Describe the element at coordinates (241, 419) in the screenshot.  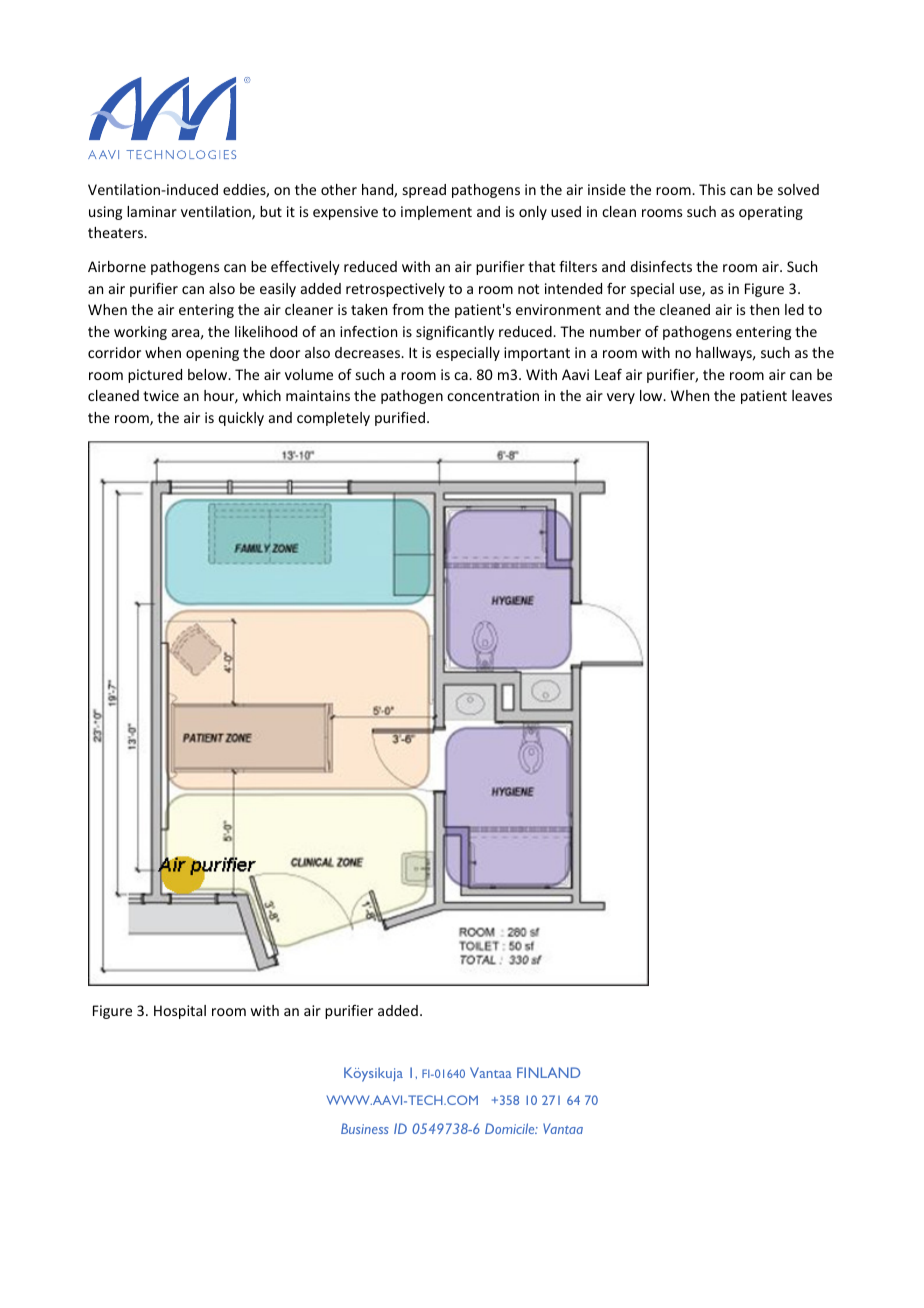
I see `quickly` at that location.
